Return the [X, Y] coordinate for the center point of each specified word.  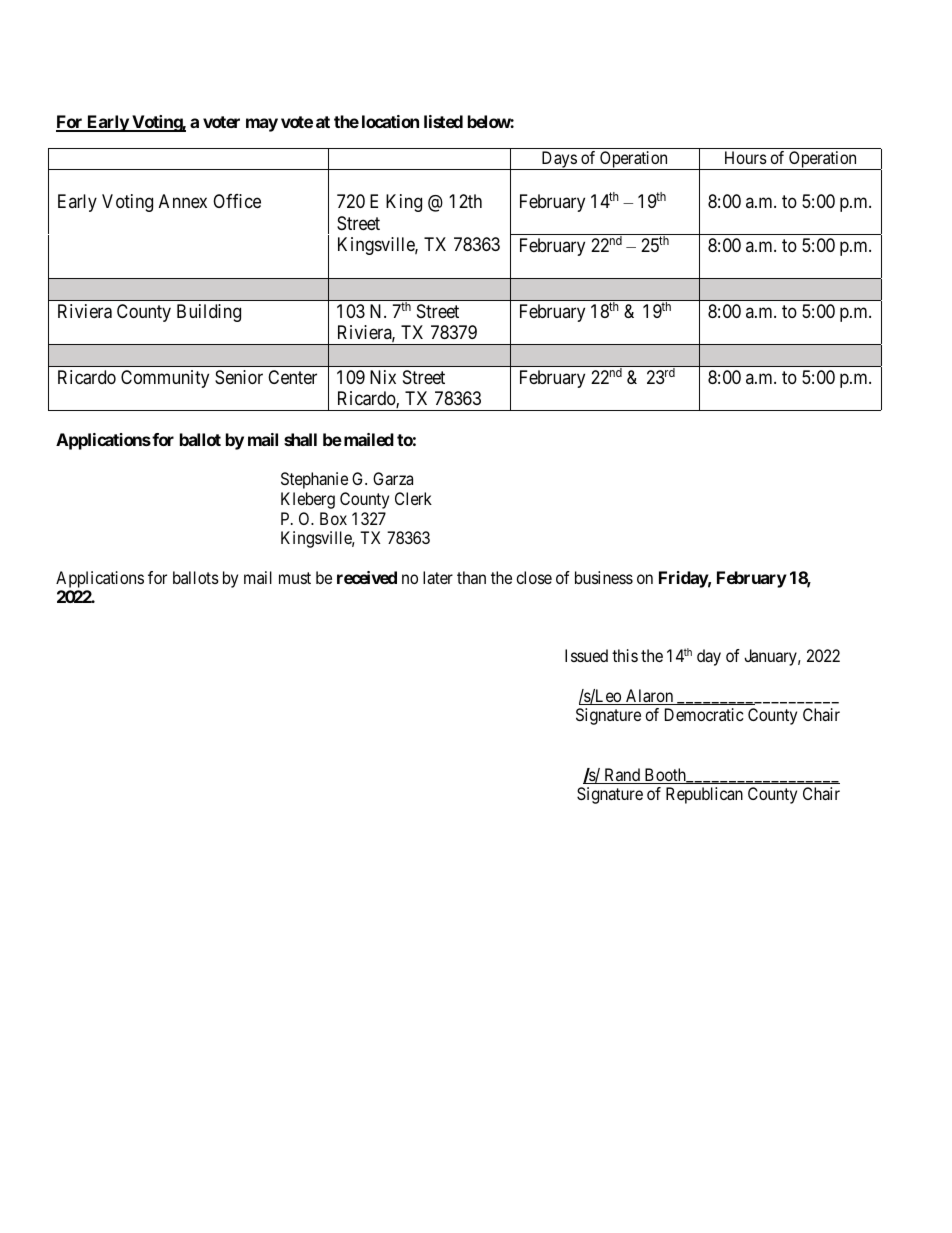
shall [300, 439]
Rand [622, 776]
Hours [746, 157]
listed [443, 121]
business [604, 577]
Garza [393, 478]
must [295, 578]
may [262, 125]
